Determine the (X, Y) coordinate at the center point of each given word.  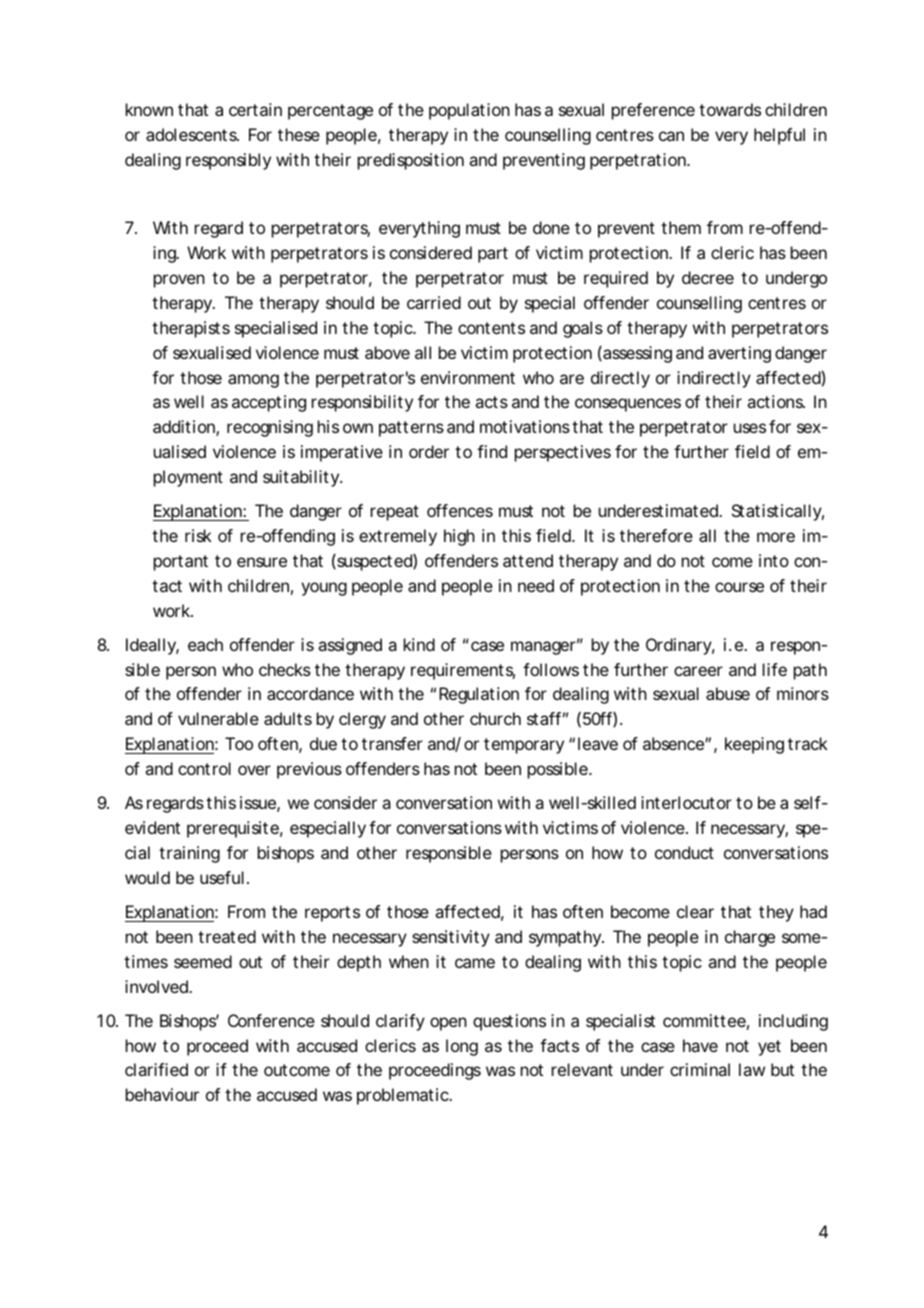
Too (239, 743)
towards (730, 109)
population (469, 111)
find (492, 451)
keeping (754, 745)
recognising (270, 428)
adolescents (192, 134)
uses (750, 428)
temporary (524, 746)
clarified (156, 1069)
